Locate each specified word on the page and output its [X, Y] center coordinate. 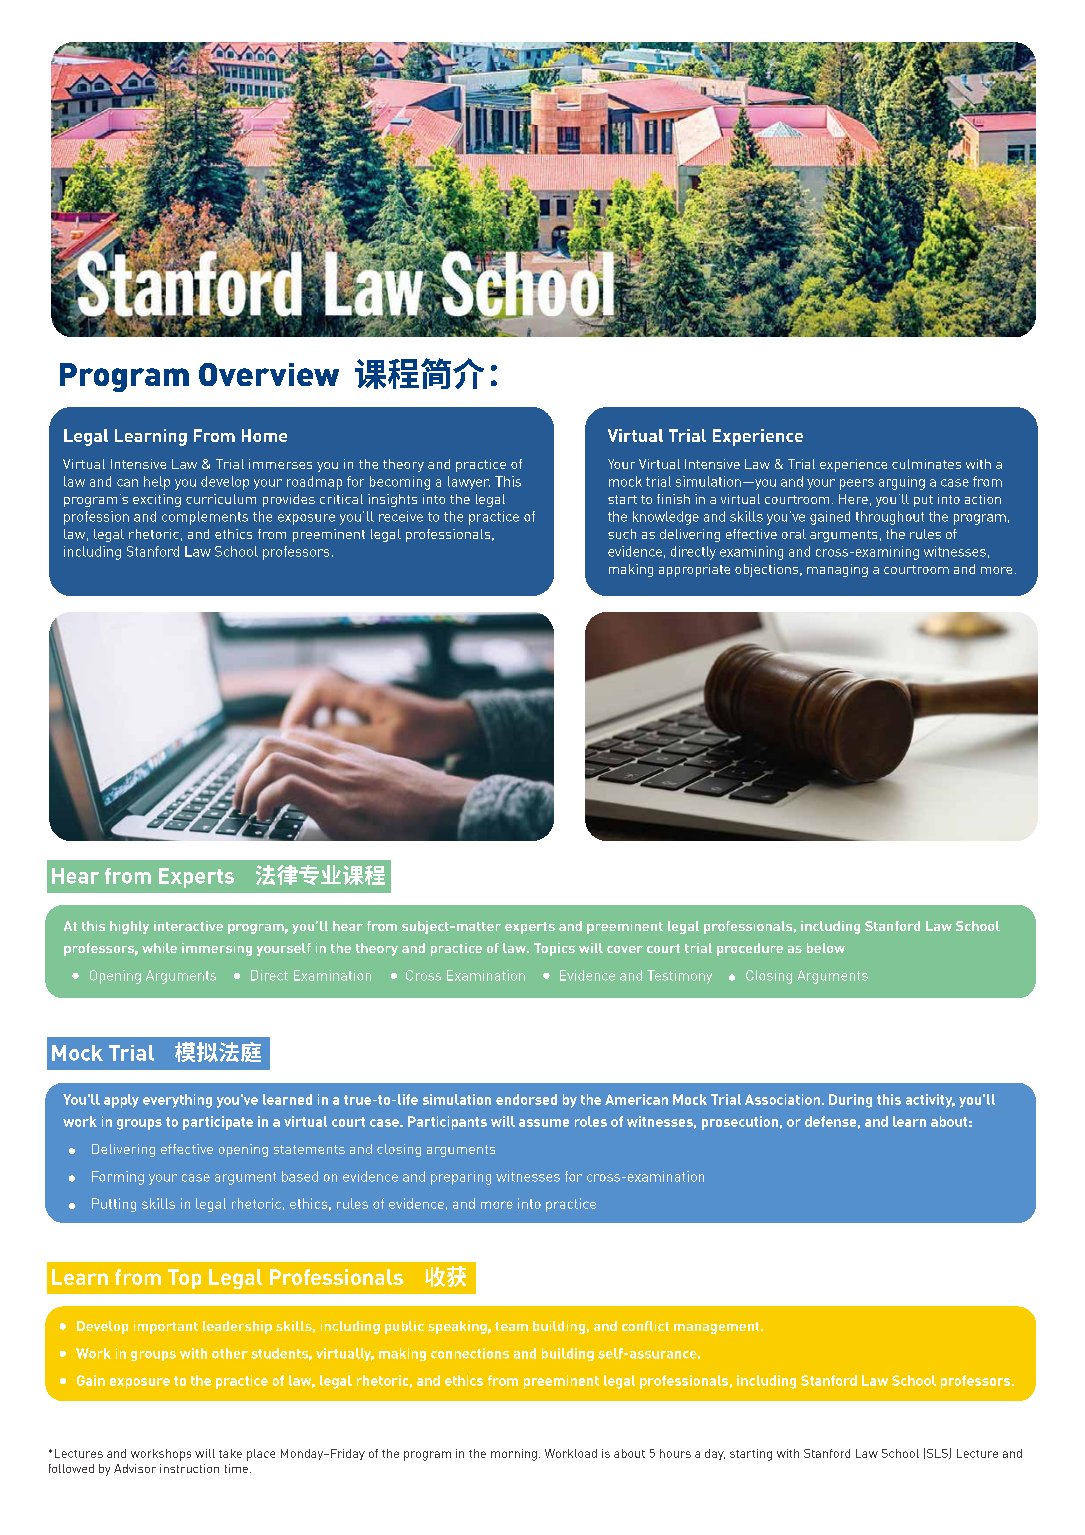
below [826, 948]
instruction [189, 1468]
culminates [926, 464]
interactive [188, 926]
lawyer [469, 483]
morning [514, 1455]
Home [264, 435]
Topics [554, 949]
